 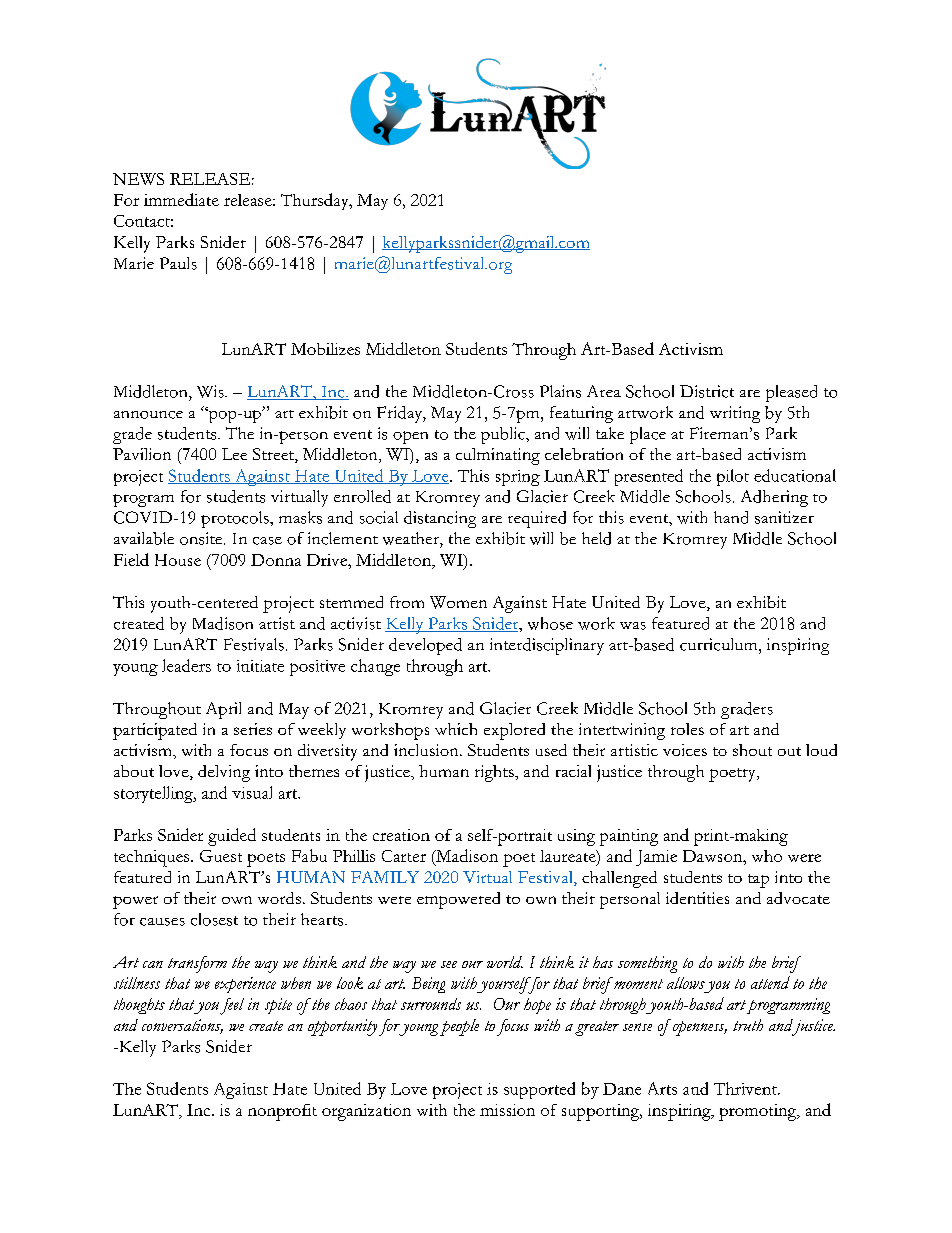 What do you see at coordinates (186, 665) in the document?
I see `leaders` at bounding box center [186, 665].
